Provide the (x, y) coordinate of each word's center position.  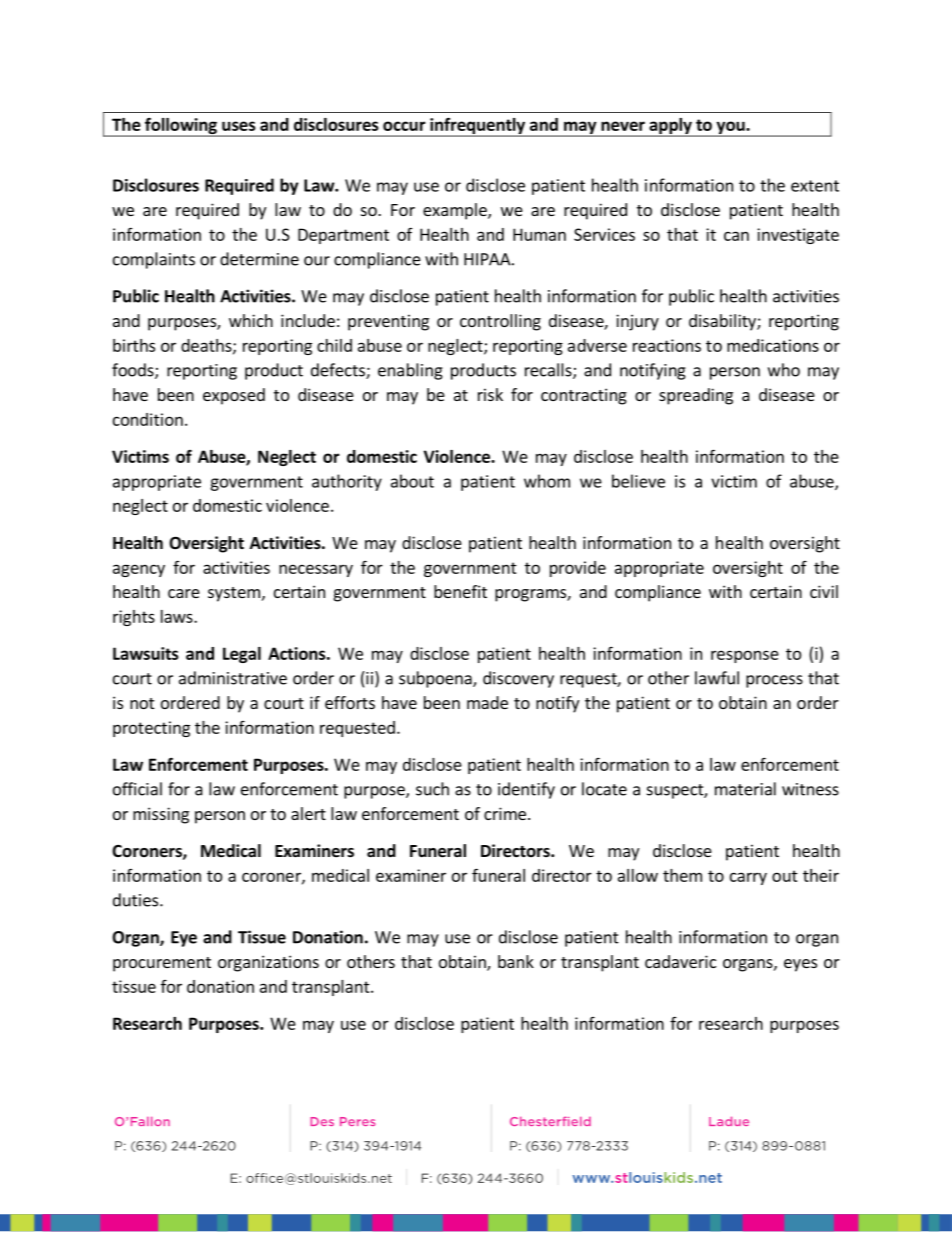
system (234, 594)
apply (670, 127)
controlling (500, 322)
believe (638, 481)
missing (161, 815)
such (432, 789)
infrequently (477, 127)
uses (239, 126)
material (745, 789)
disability (723, 322)
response (745, 656)
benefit (460, 591)
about (412, 481)
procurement (162, 964)
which (251, 320)
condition (148, 419)
